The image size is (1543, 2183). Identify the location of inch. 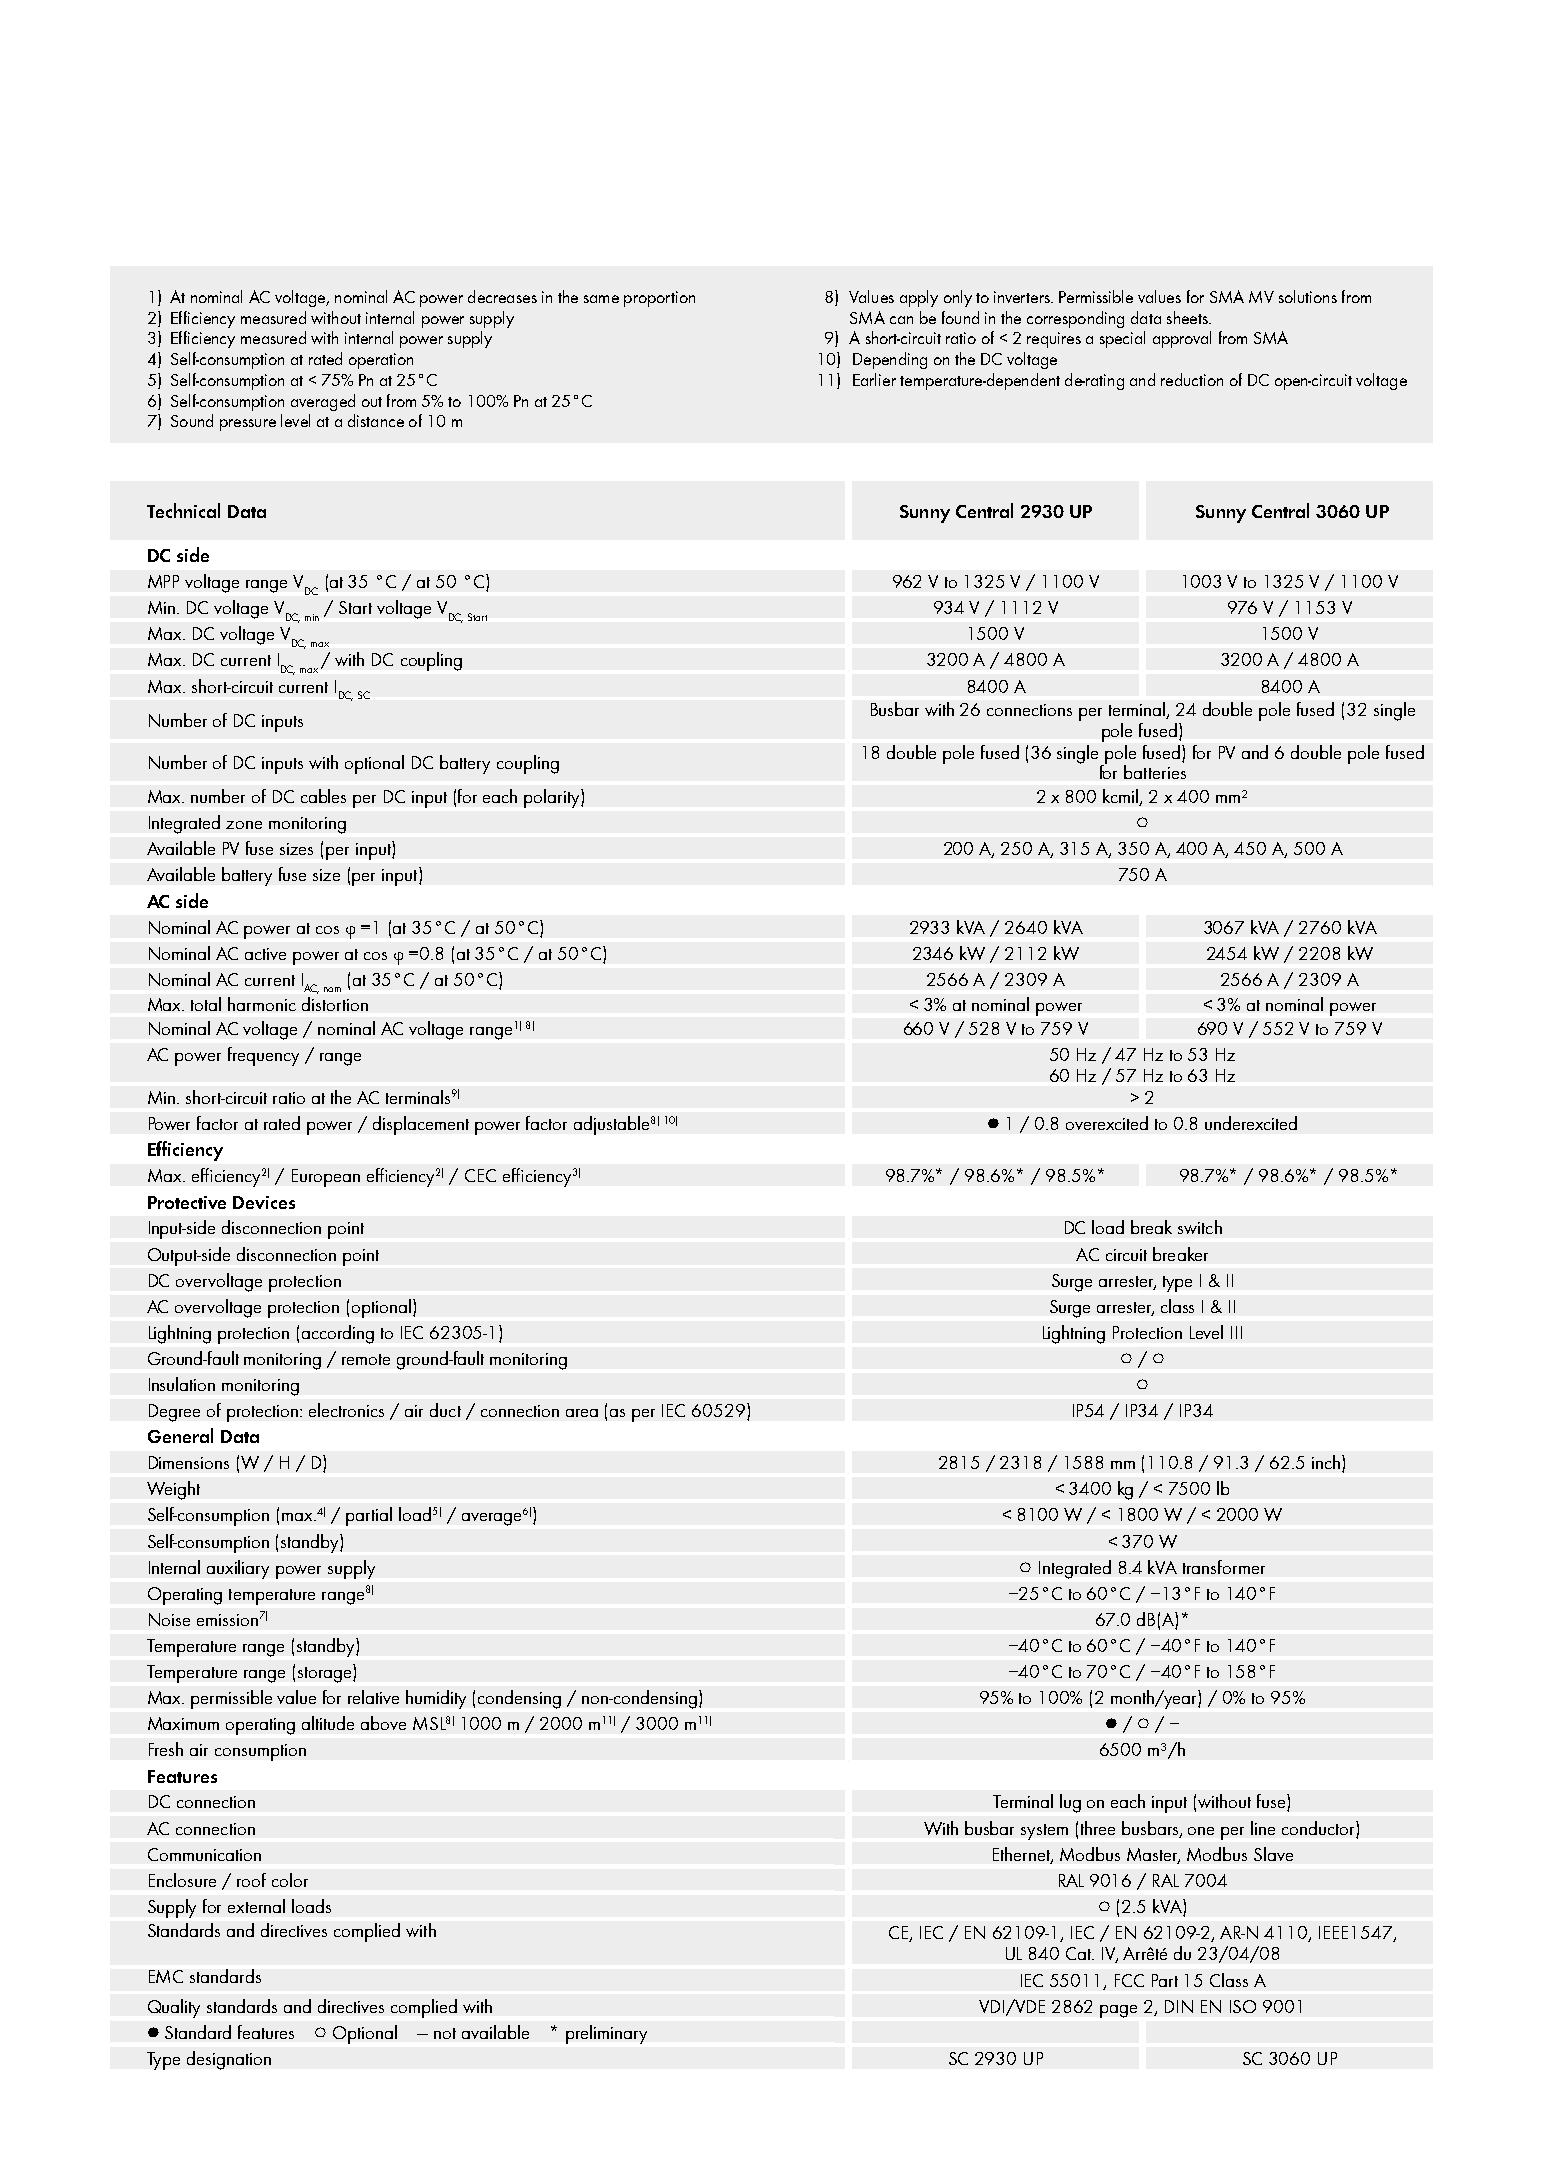
(1326, 1462).
